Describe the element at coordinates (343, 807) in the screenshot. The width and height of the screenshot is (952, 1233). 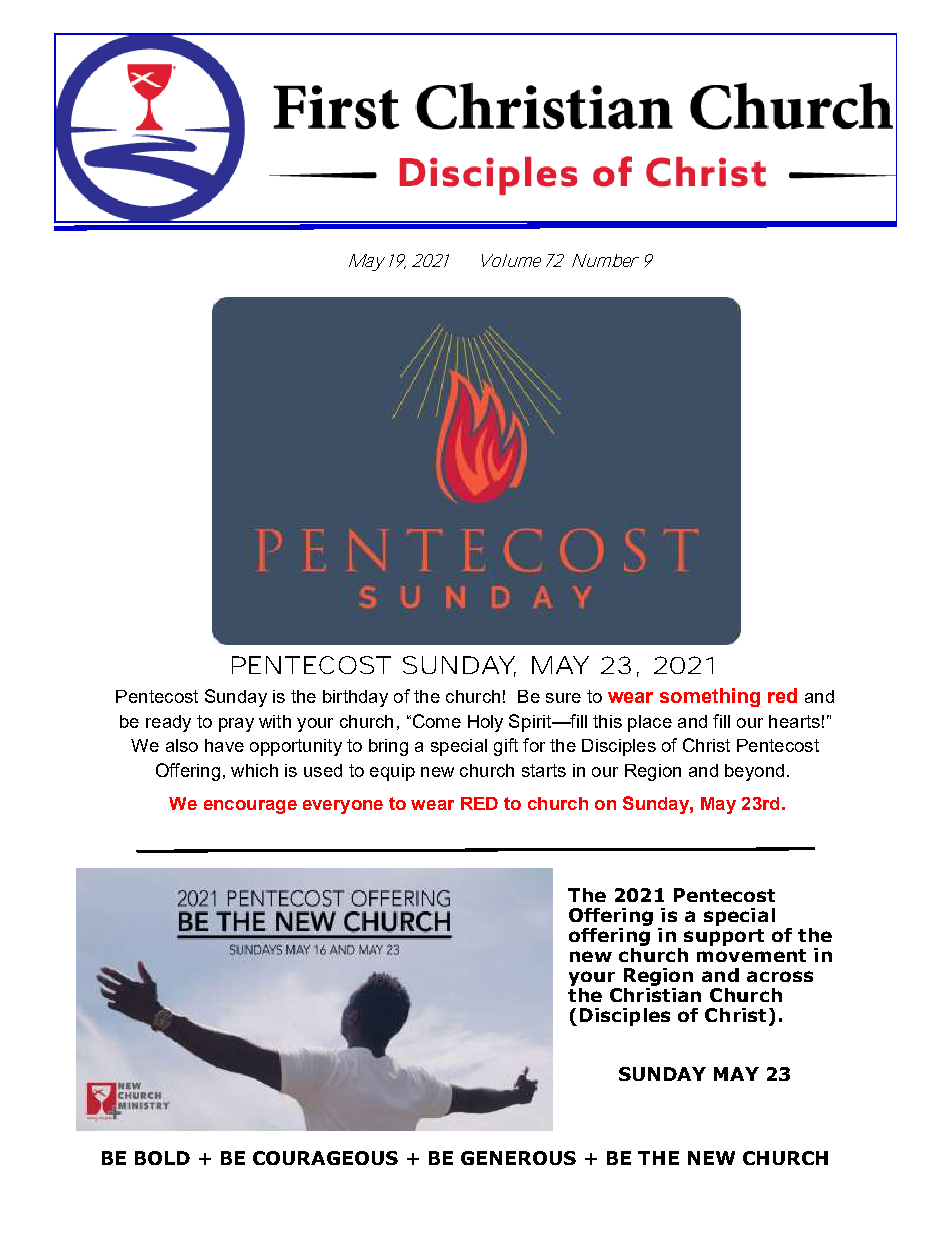
I see `everyone` at that location.
